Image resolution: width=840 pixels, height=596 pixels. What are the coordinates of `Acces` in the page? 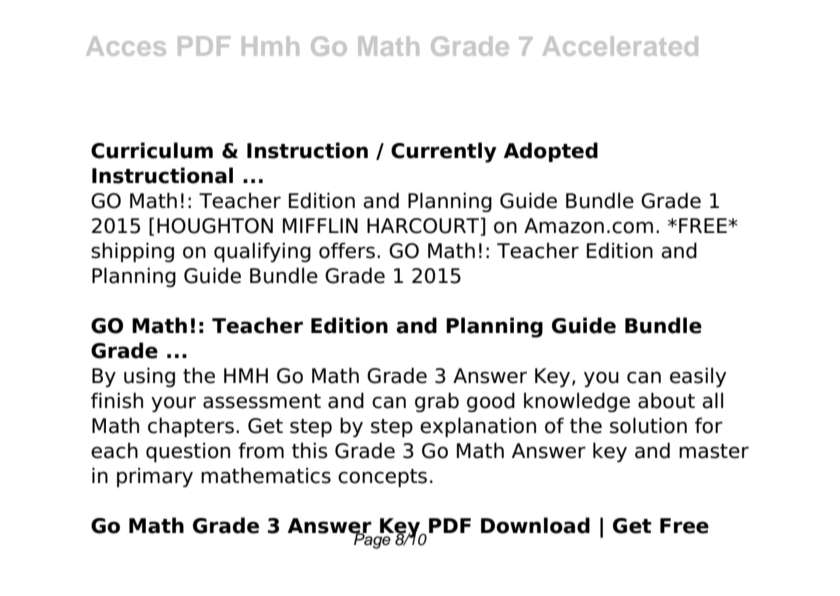 It's located at (126, 46).
